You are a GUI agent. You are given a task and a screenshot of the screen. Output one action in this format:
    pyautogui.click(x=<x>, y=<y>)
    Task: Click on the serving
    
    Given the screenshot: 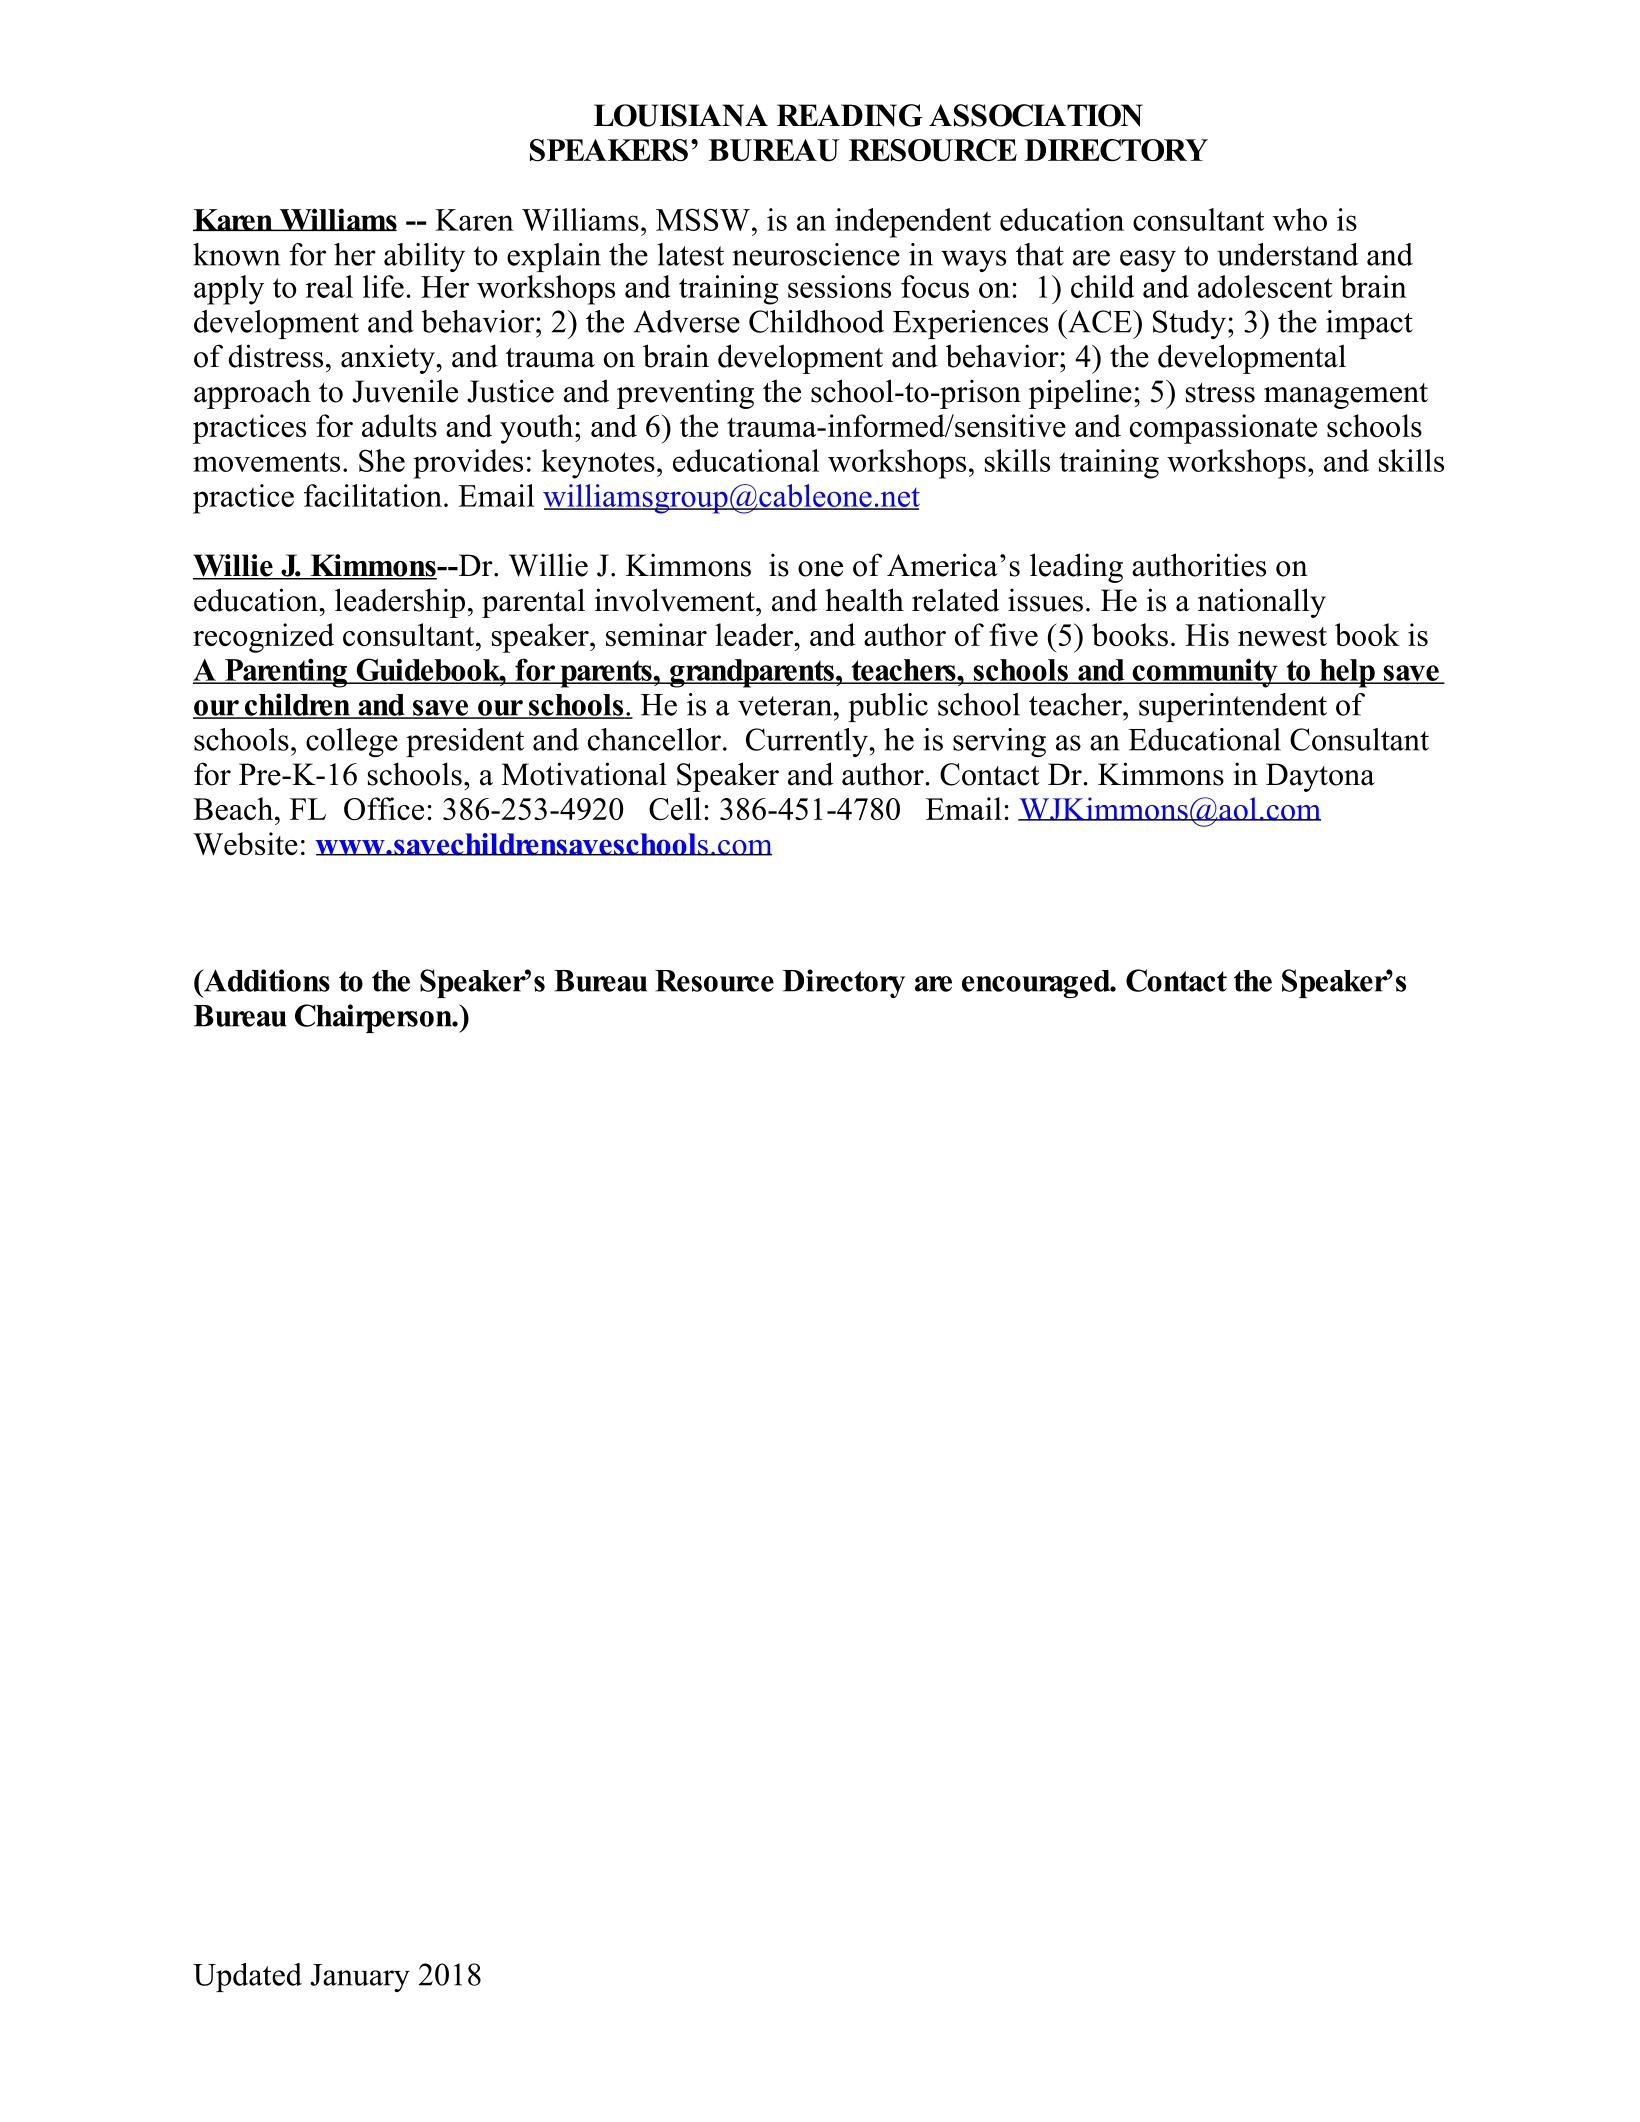 What is the action you would take?
    pyautogui.click(x=999, y=742)
